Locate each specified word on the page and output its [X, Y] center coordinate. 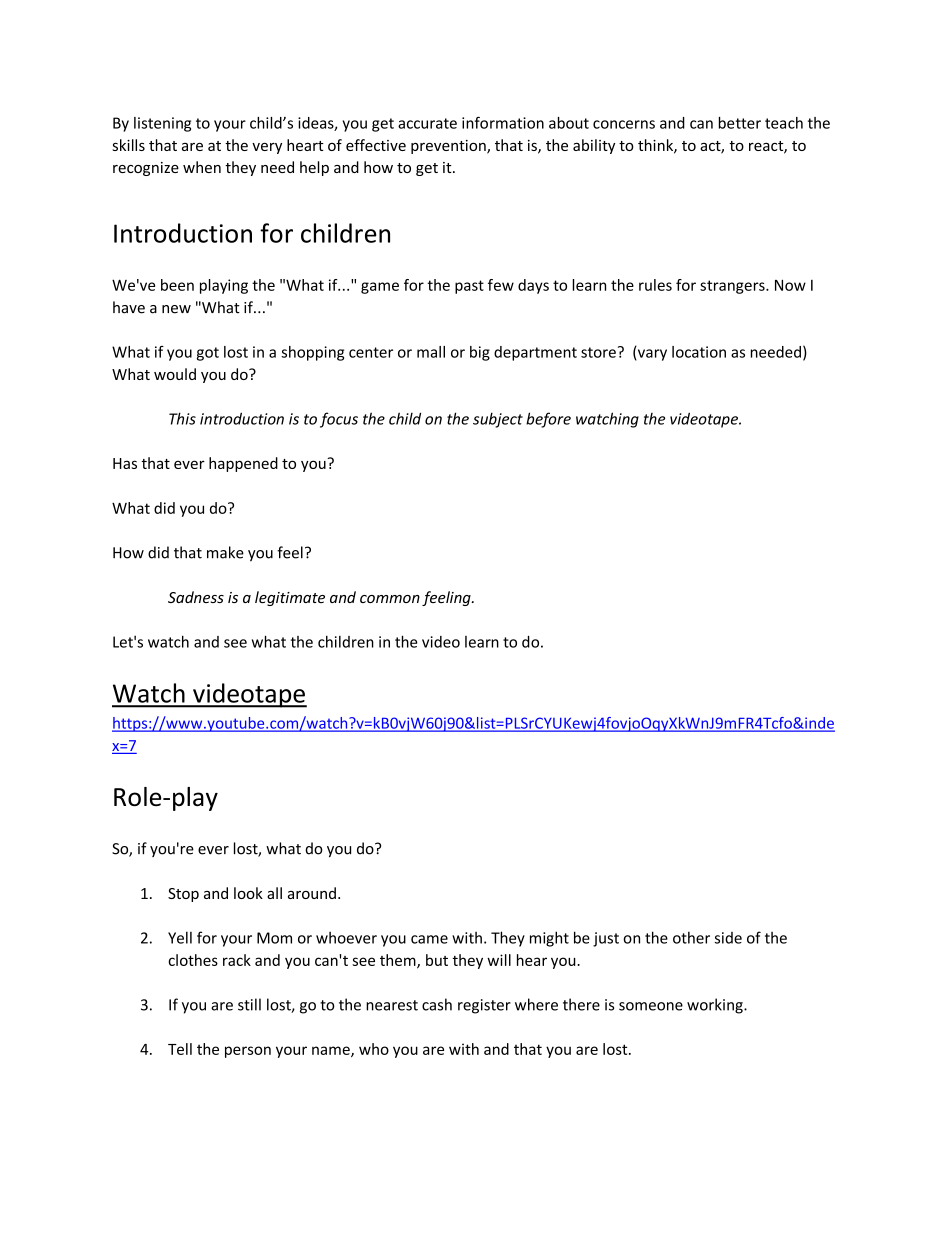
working [716, 1006]
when [202, 167]
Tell [180, 1049]
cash [437, 1004]
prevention [449, 147]
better [740, 123]
